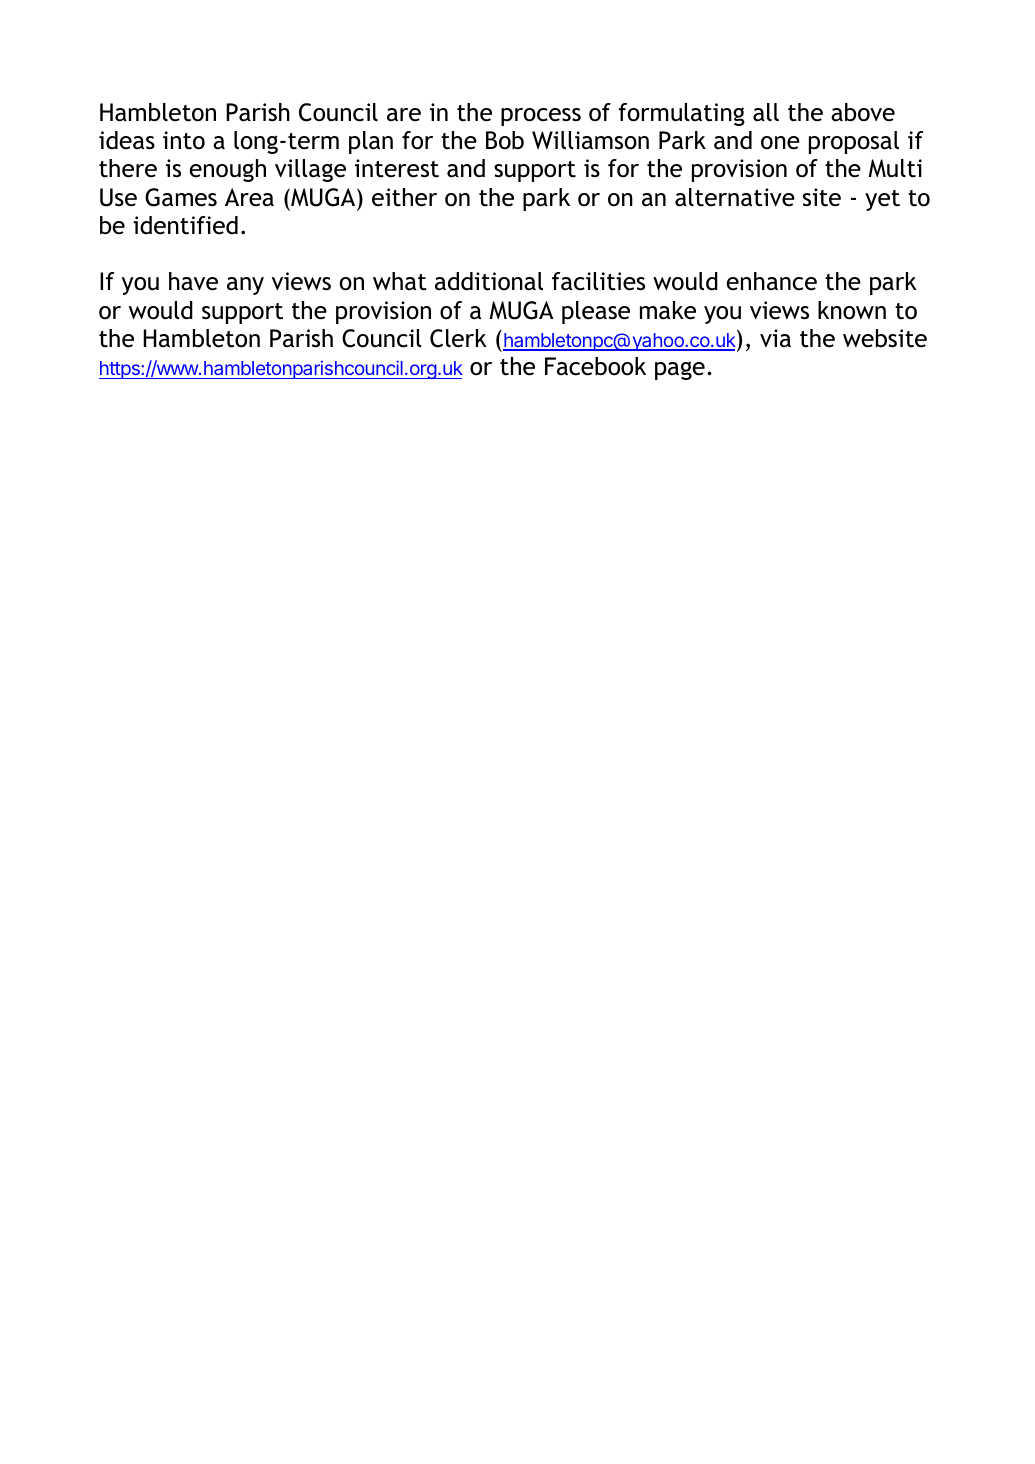  Describe the element at coordinates (181, 197) in the page. I see `Games` at that location.
